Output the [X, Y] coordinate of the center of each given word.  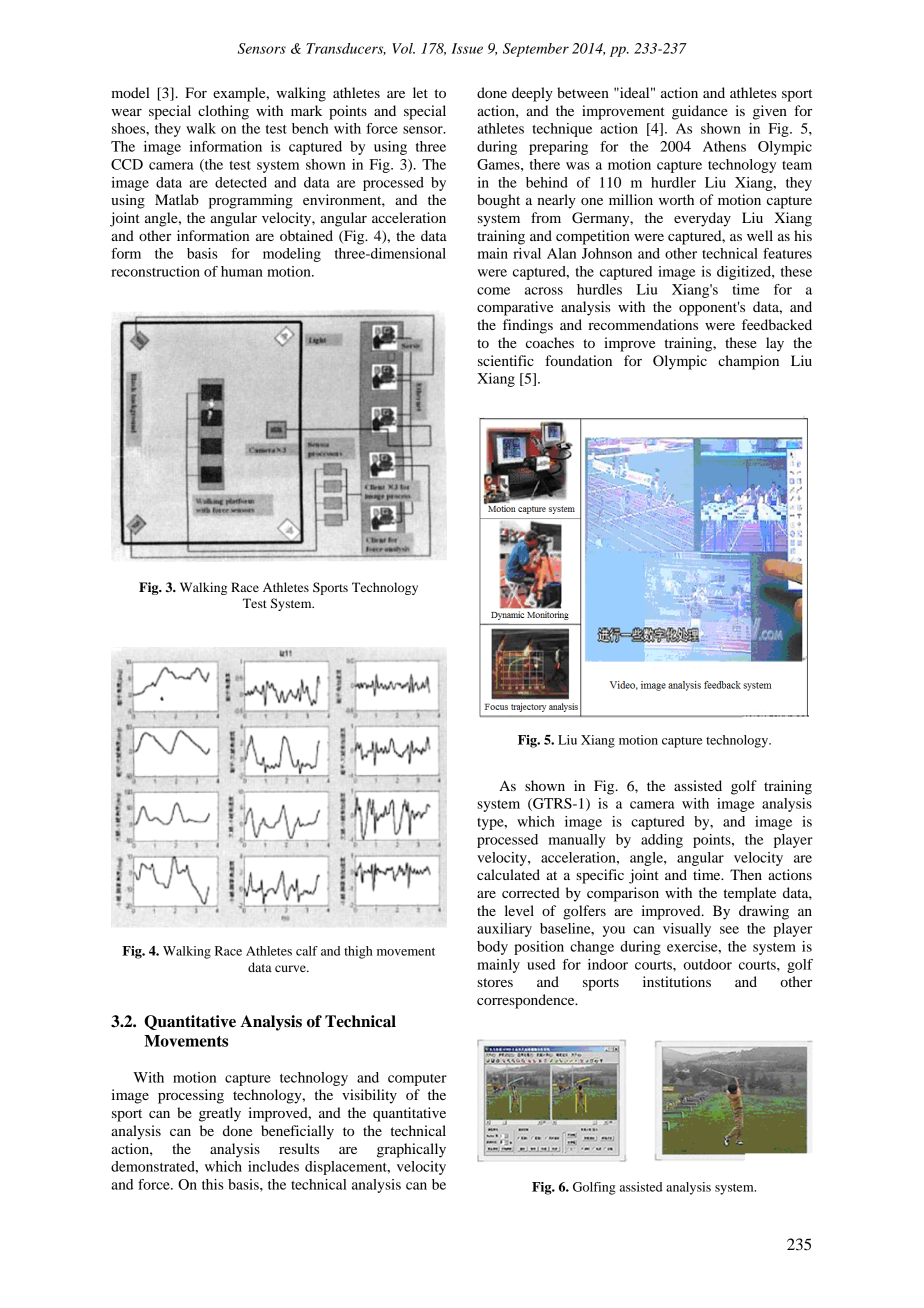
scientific [506, 360]
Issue [467, 48]
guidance [700, 112]
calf [307, 951]
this [213, 1184]
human [242, 271]
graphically [411, 1150]
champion [748, 362]
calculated [508, 874]
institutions [677, 981]
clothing [223, 112]
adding [662, 841]
